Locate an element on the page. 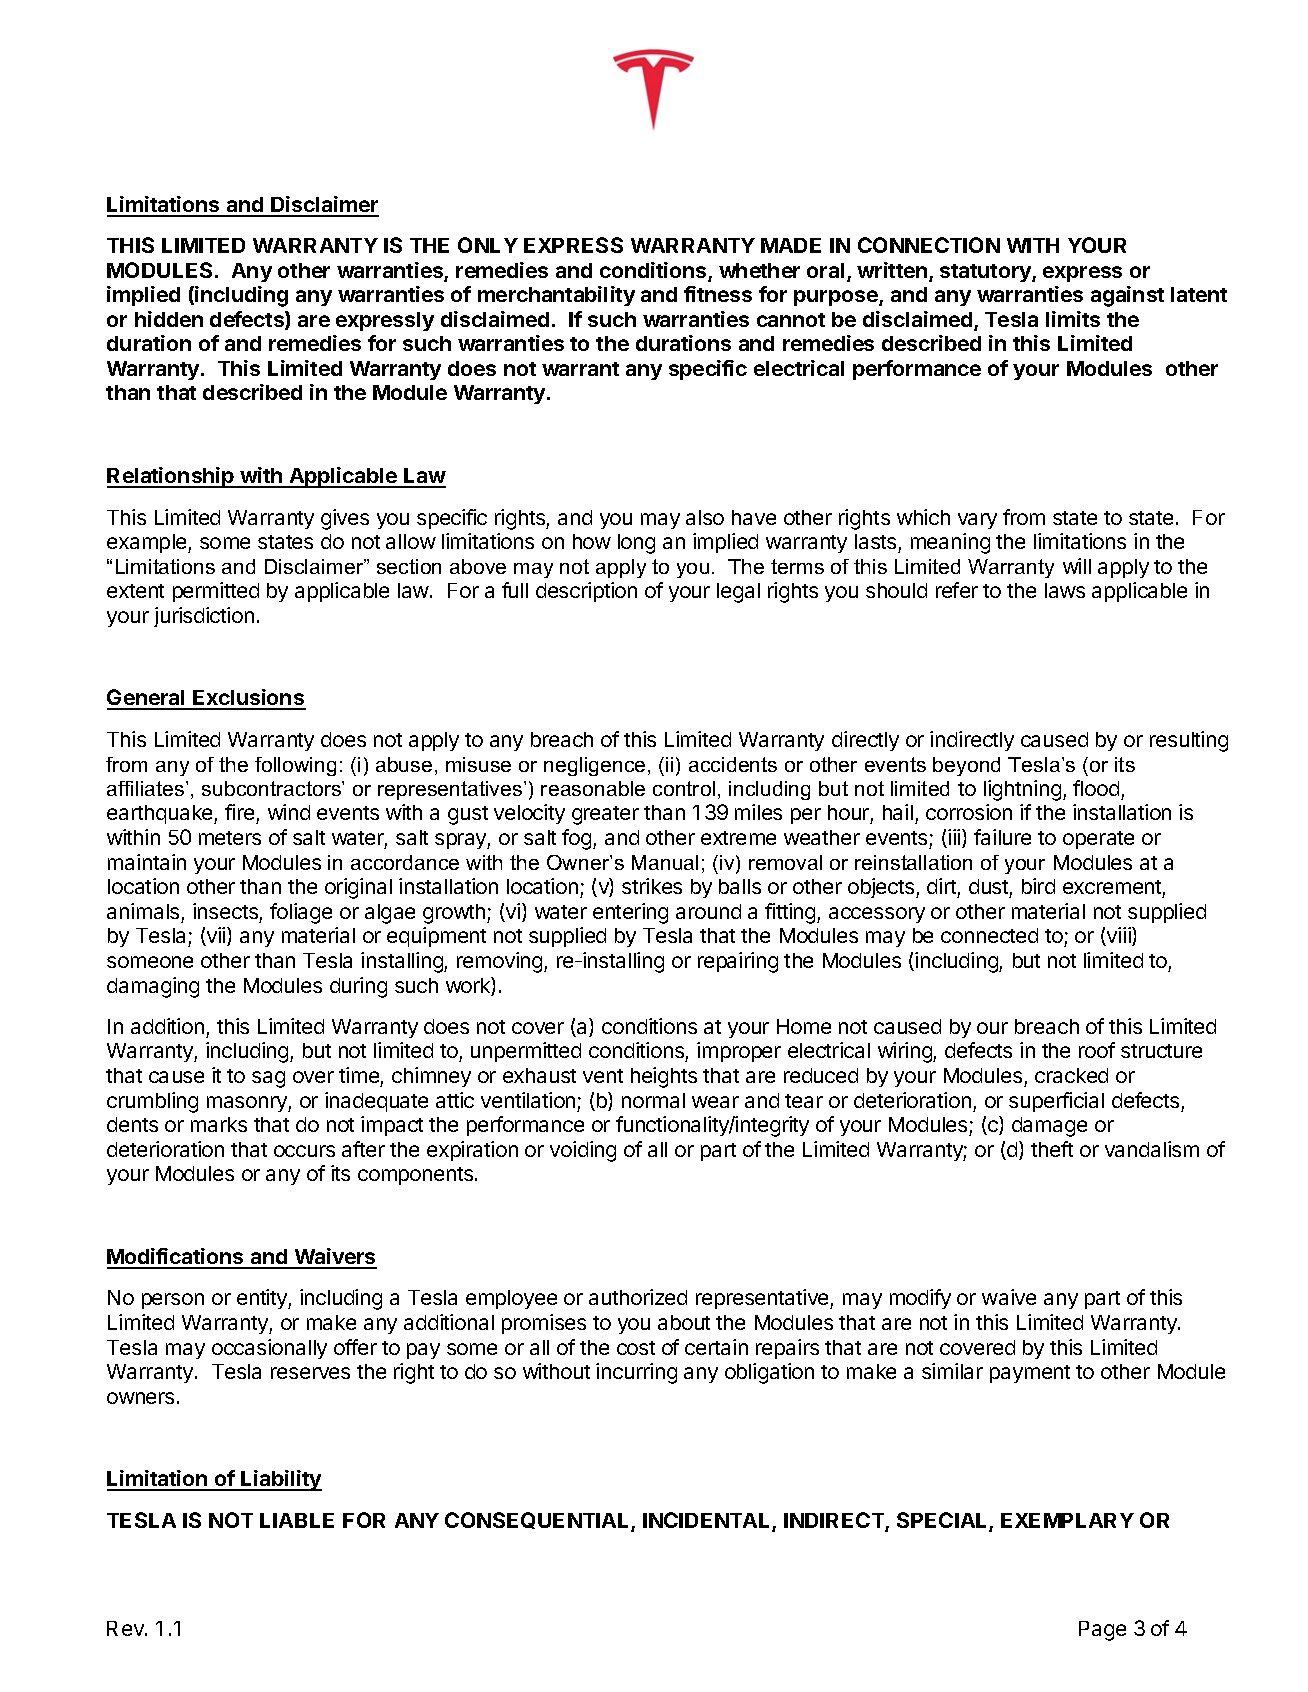  entering is located at coordinates (630, 913).
